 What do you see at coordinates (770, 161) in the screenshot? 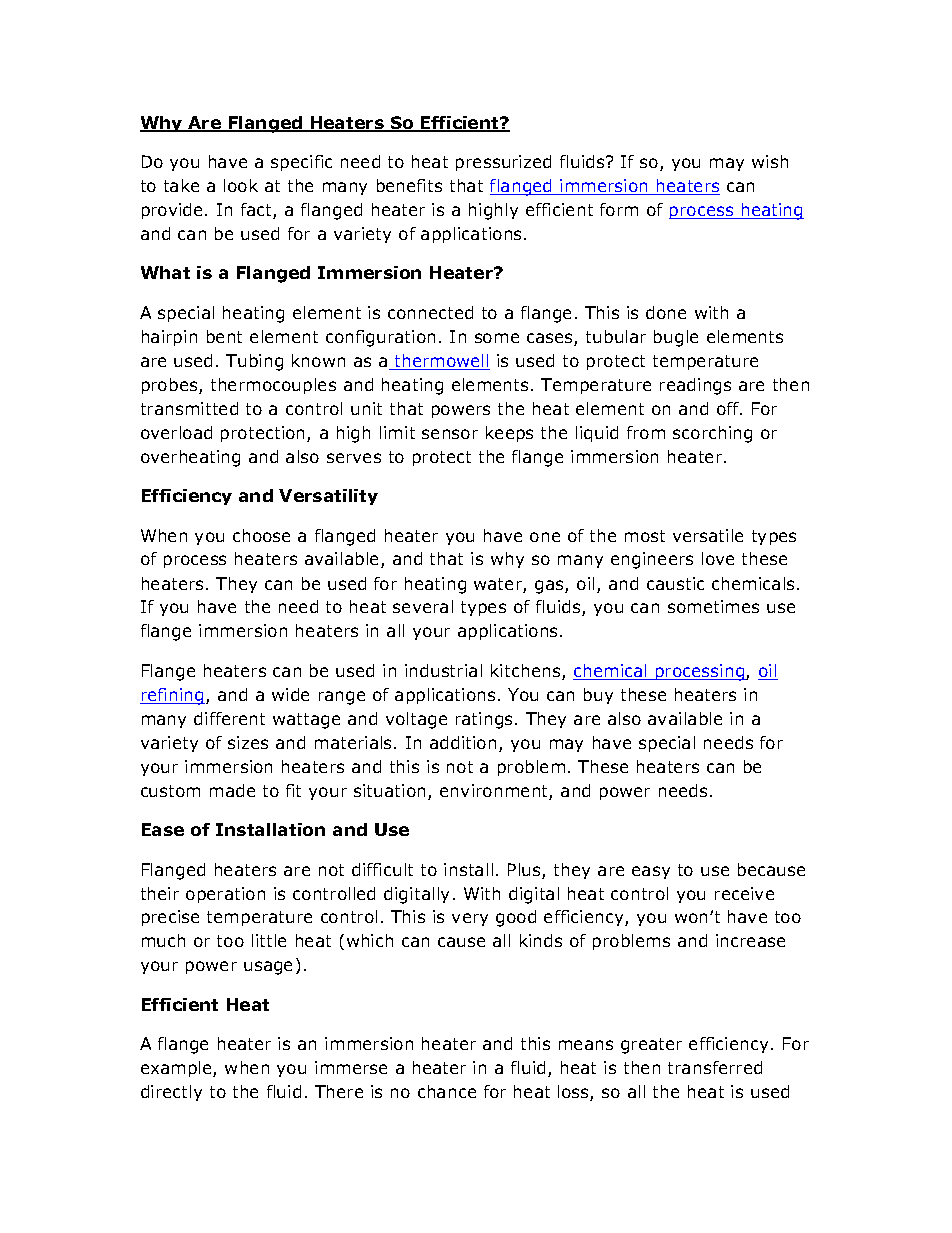
I see `wish` at bounding box center [770, 161].
